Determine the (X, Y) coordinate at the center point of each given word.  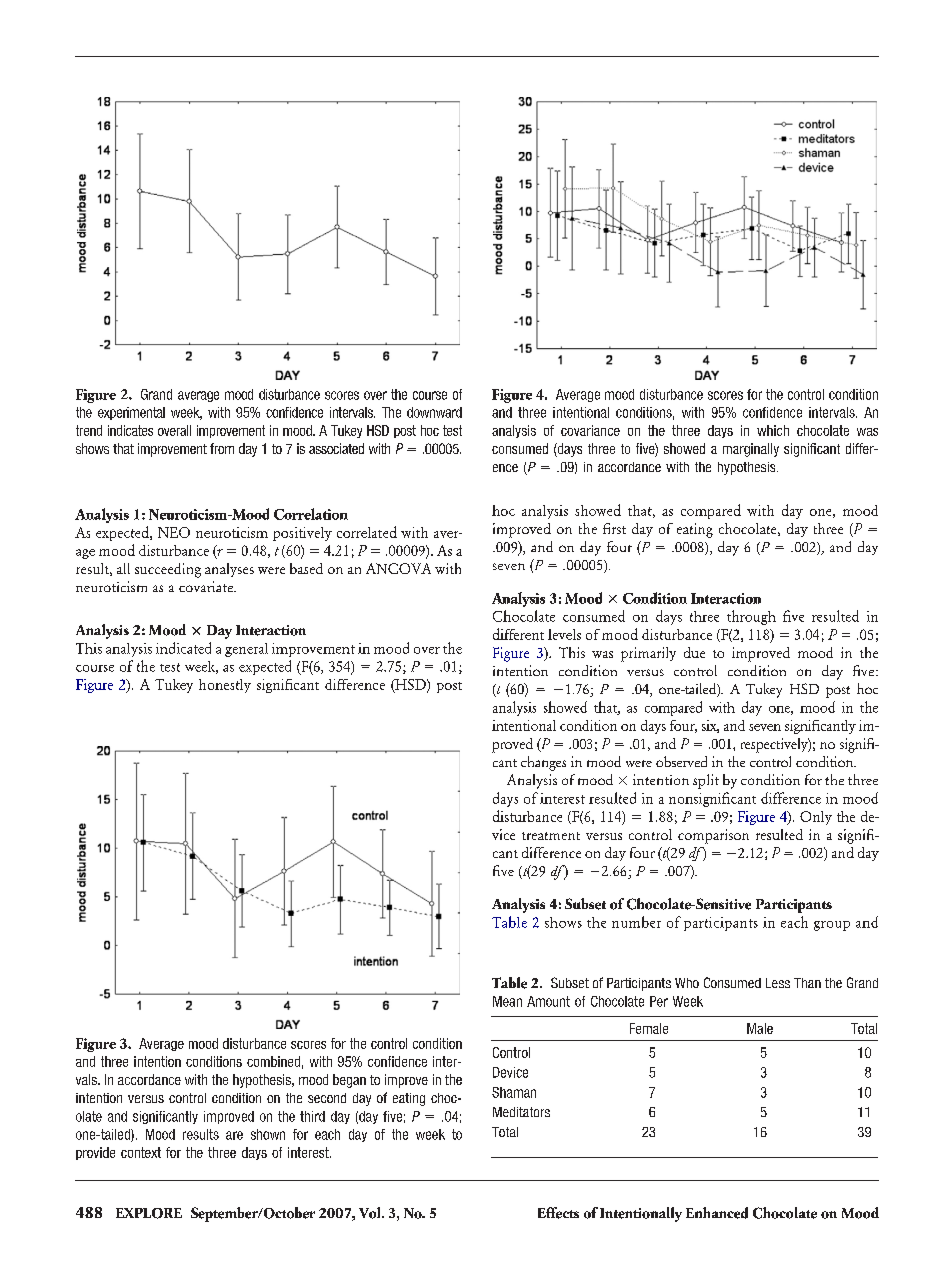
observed (681, 761)
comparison (713, 836)
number (636, 922)
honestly (225, 686)
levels (564, 634)
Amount (548, 1001)
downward (434, 412)
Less (778, 983)
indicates (130, 430)
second (327, 1098)
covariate (207, 586)
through (751, 617)
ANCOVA (398, 568)
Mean (507, 1001)
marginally (751, 450)
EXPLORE (149, 1213)
